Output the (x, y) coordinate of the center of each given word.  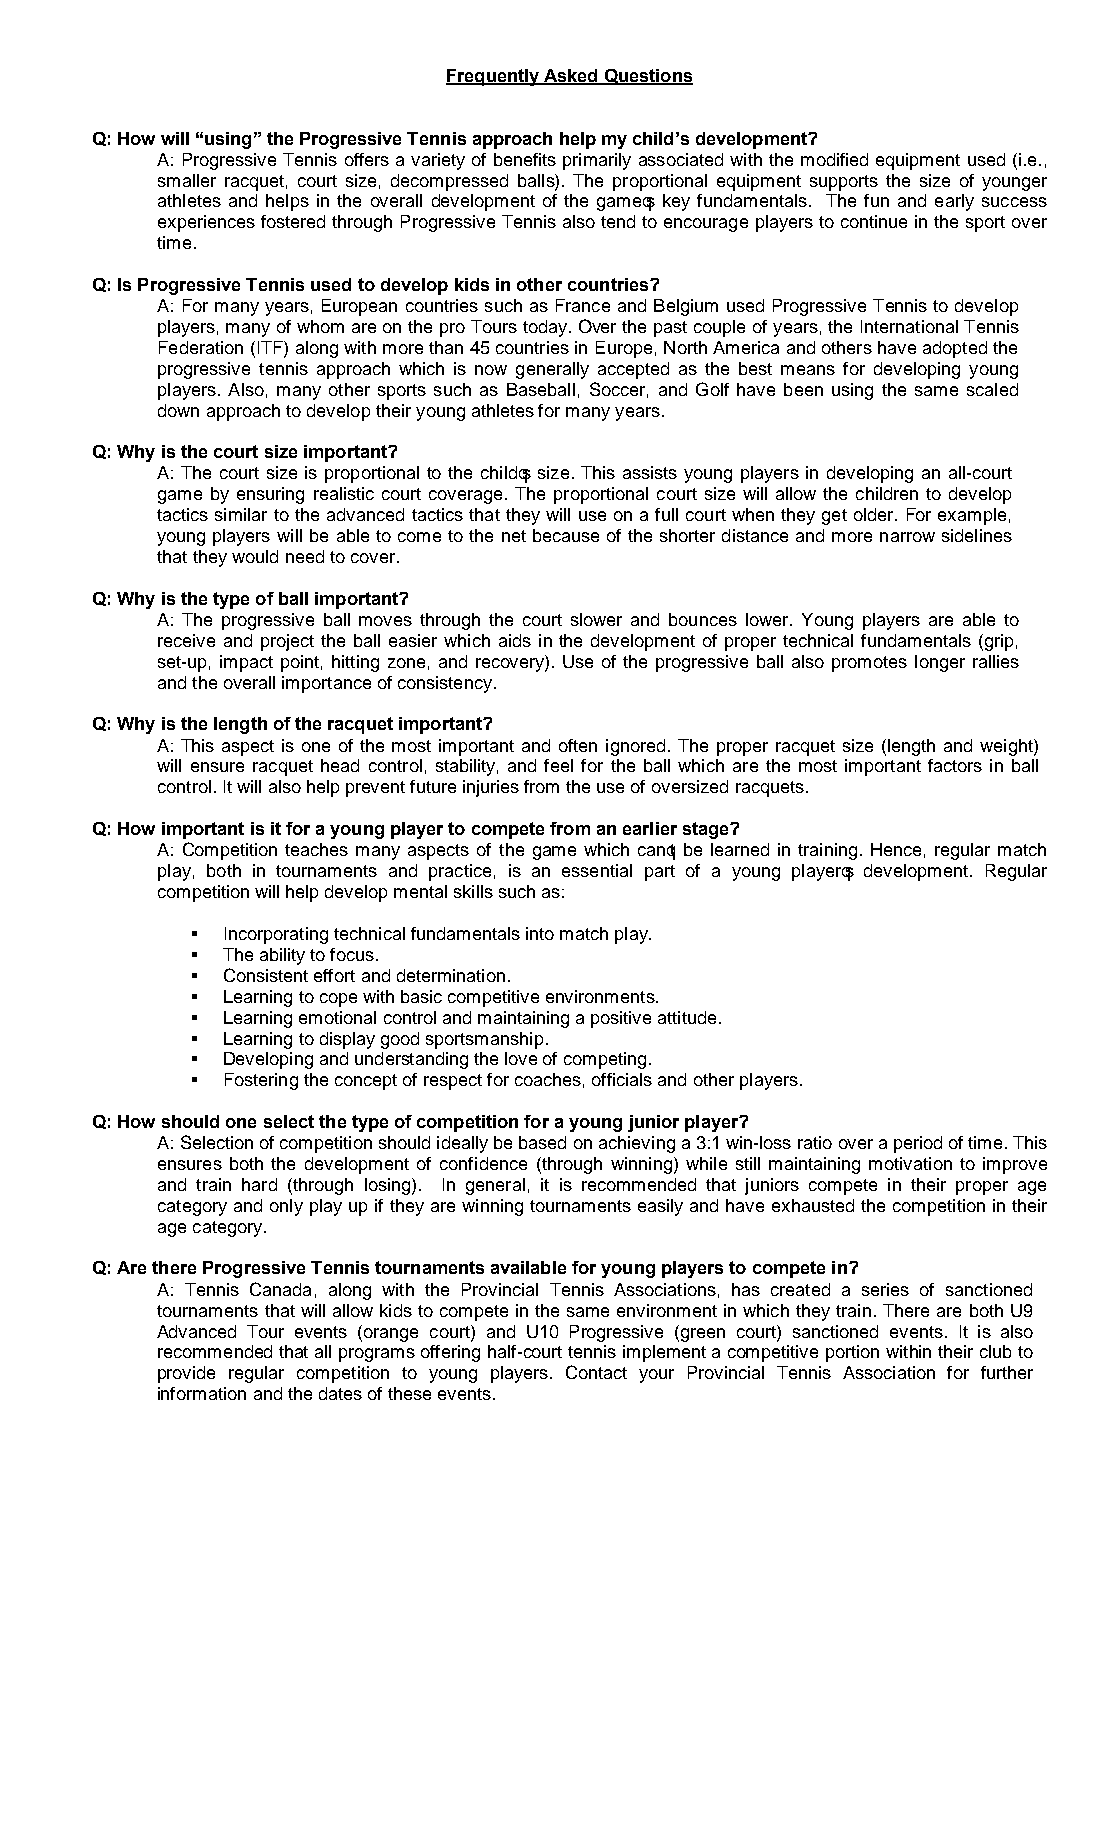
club (995, 1351)
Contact (596, 1372)
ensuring (270, 495)
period (918, 1144)
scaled (992, 389)
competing (605, 1060)
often (578, 745)
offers (367, 159)
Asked (571, 76)
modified (834, 159)
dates (340, 1393)
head (340, 765)
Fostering (261, 1081)
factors (955, 765)
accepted (633, 370)
